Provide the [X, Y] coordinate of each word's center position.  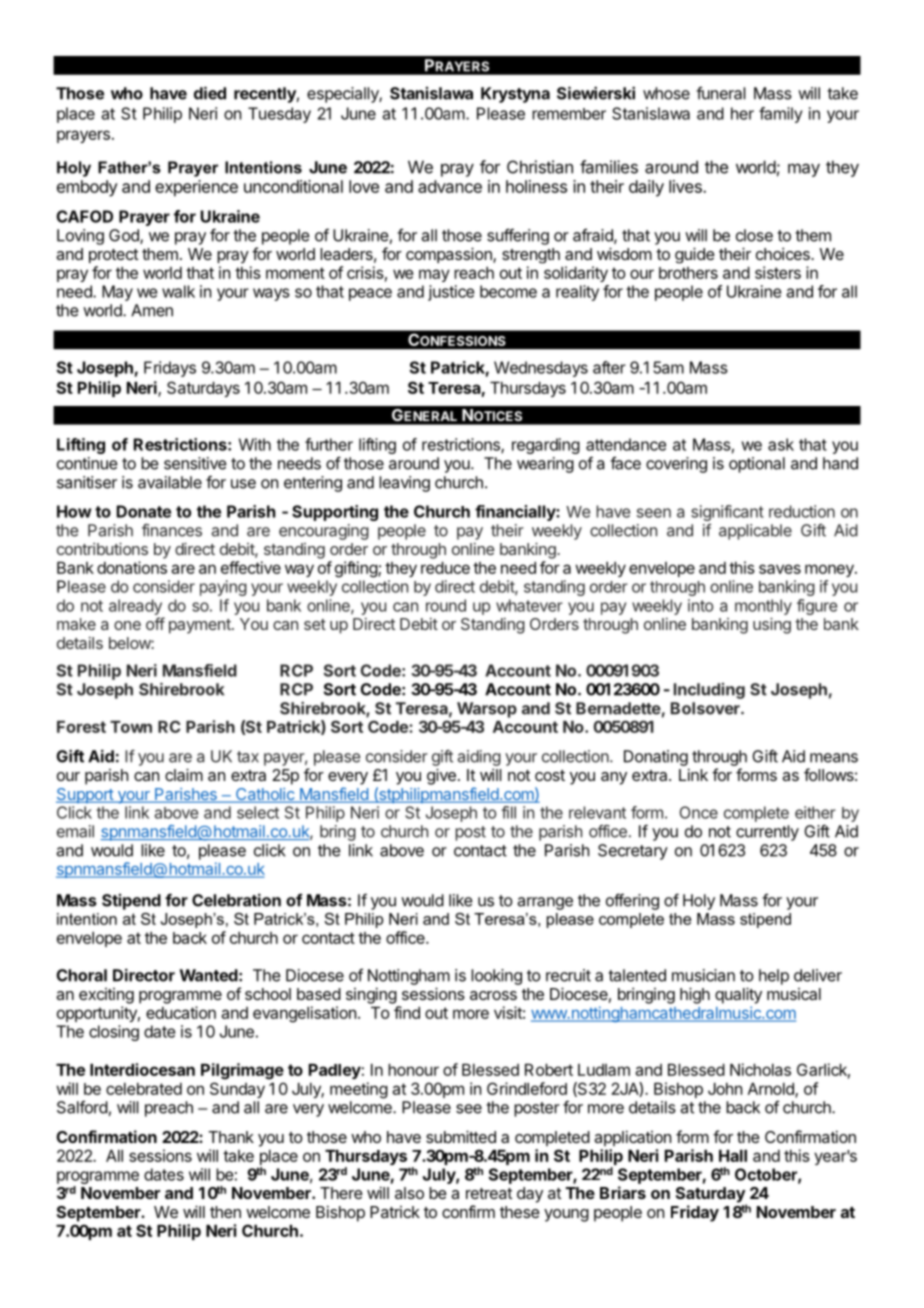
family [781, 115]
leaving [404, 484]
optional [757, 465]
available [170, 482]
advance [450, 186]
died [210, 93]
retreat [489, 1193]
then [225, 1212]
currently [767, 833]
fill [508, 812]
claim [184, 774]
